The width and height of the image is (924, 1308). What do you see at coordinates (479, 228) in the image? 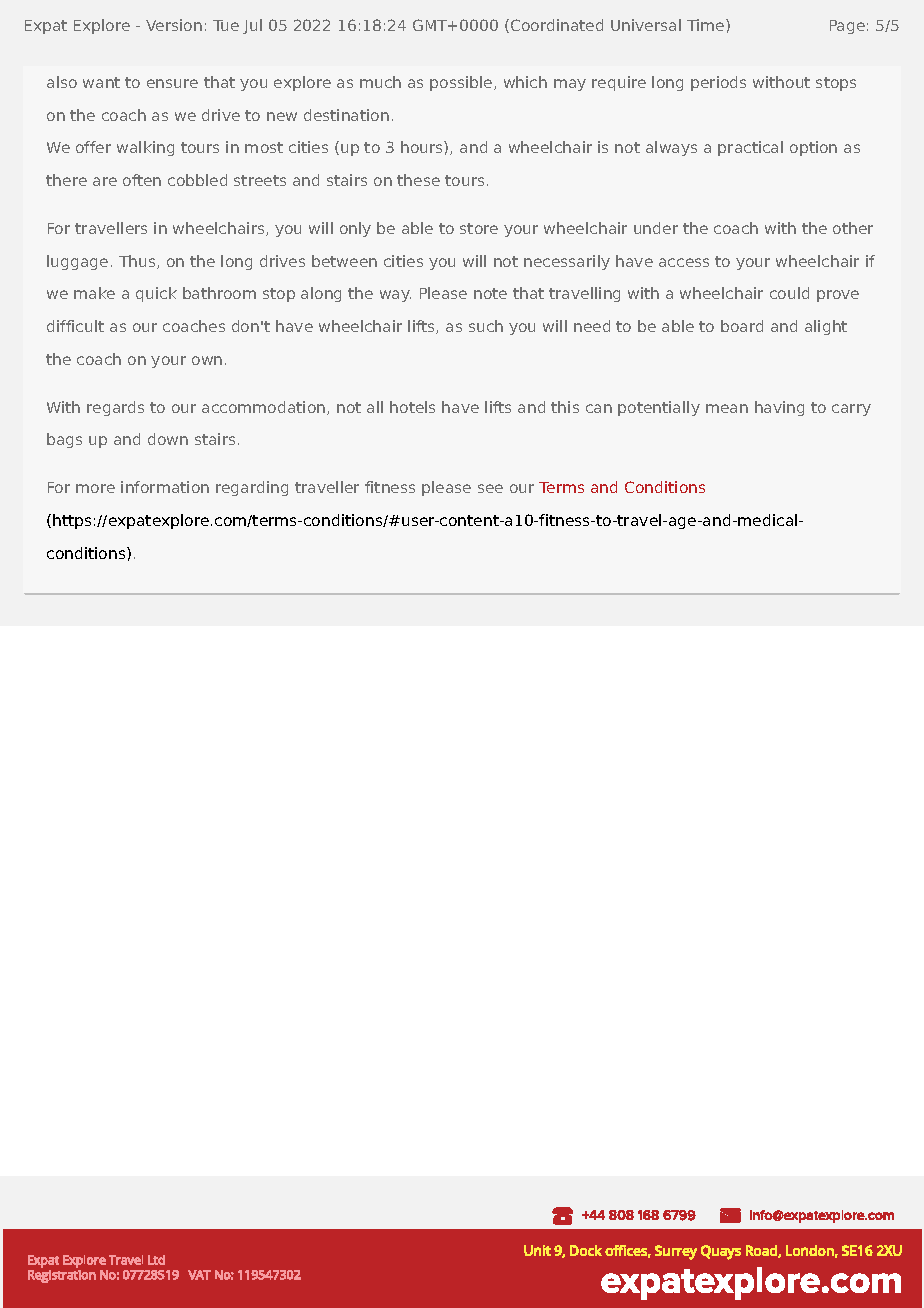
I see `store` at bounding box center [479, 228].
